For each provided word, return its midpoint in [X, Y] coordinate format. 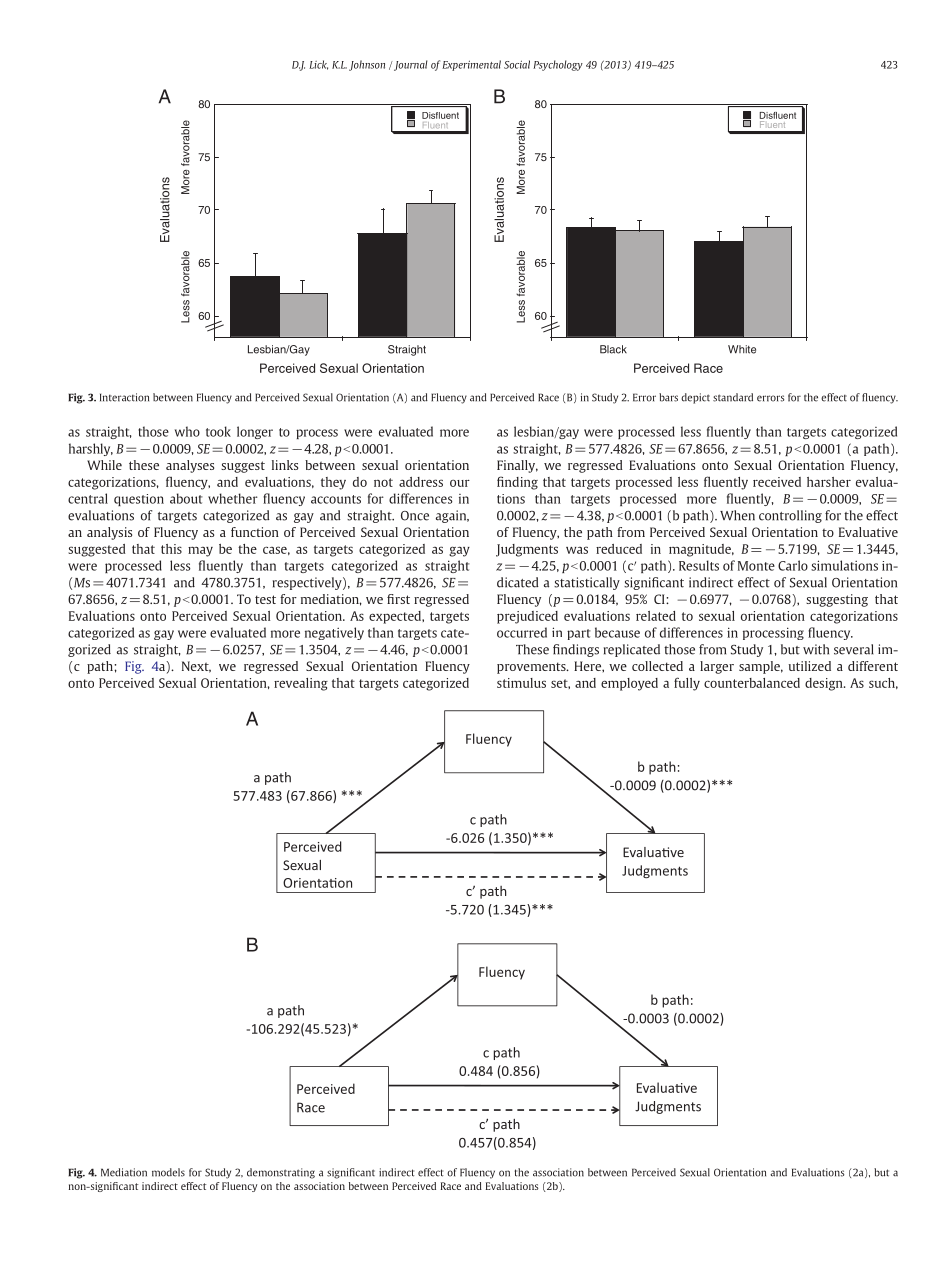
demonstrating [281, 1173]
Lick [318, 65]
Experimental [471, 65]
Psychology [558, 65]
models [168, 1172]
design [825, 684]
